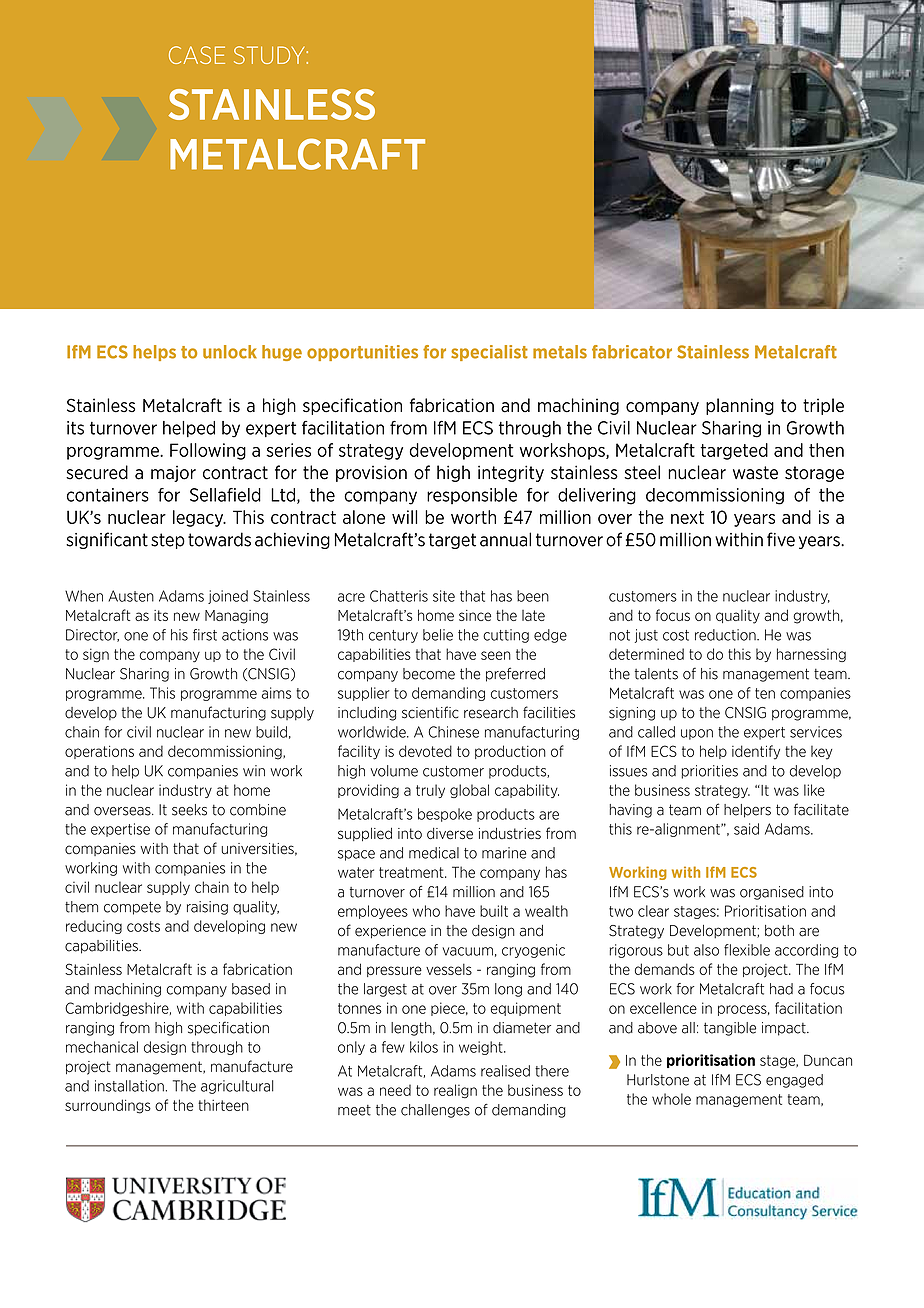  What do you see at coordinates (772, 893) in the page?
I see `organised` at bounding box center [772, 893].
